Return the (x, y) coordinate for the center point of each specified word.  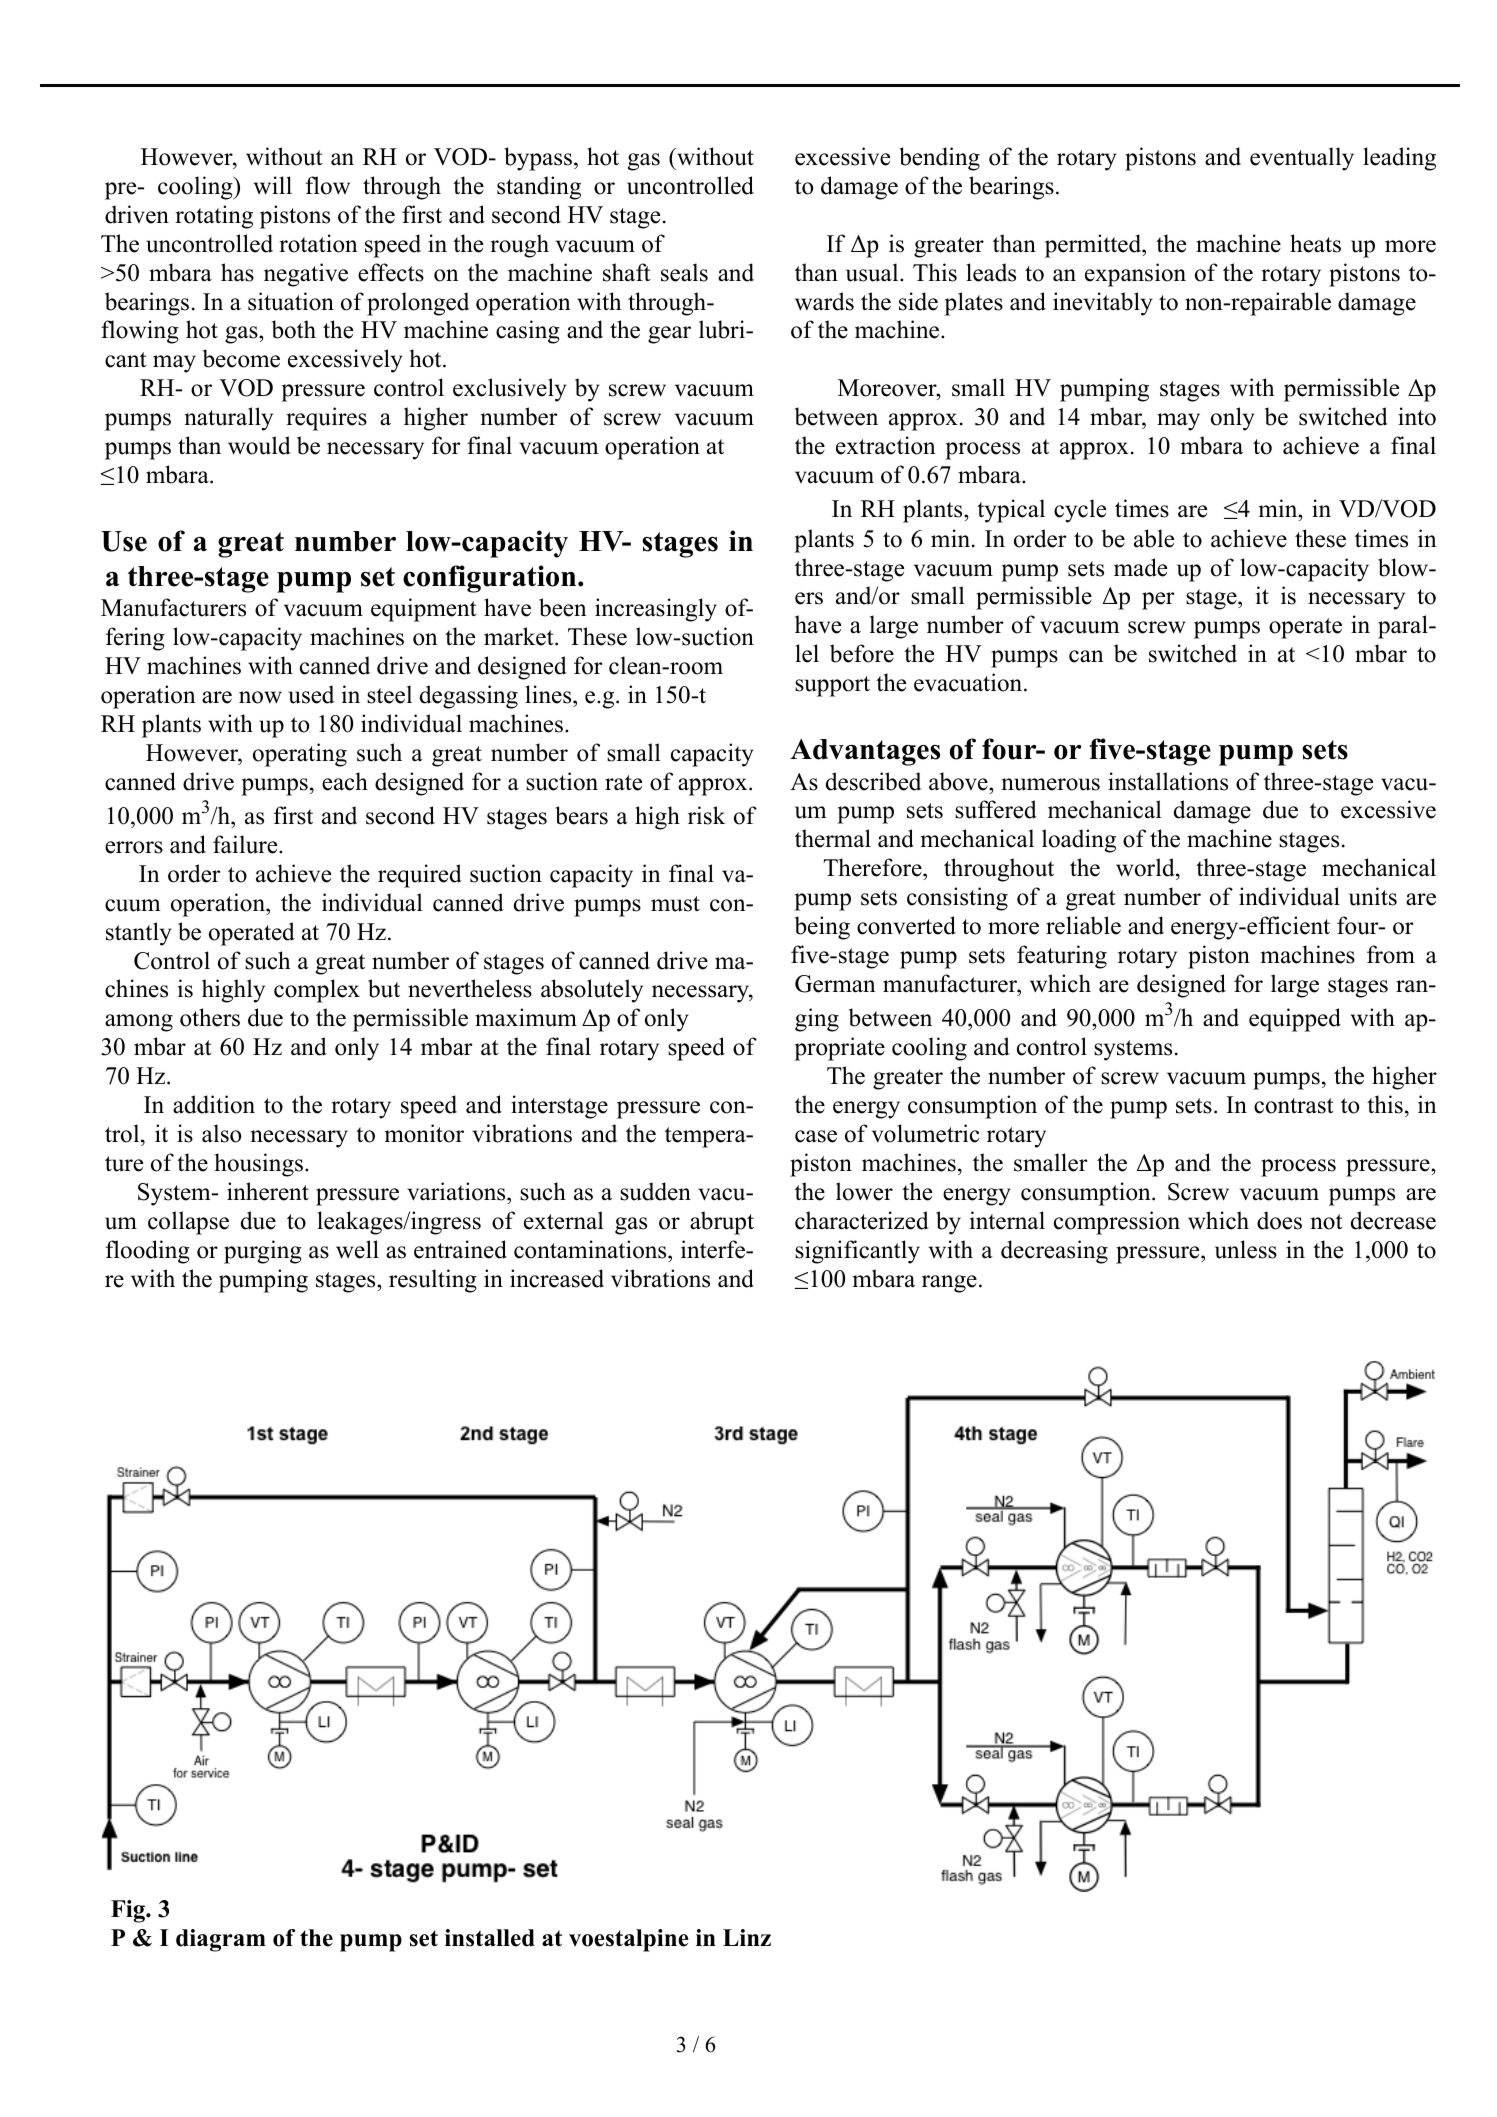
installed (490, 1938)
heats (1315, 243)
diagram (221, 1940)
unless (1246, 1249)
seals (684, 272)
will (273, 185)
